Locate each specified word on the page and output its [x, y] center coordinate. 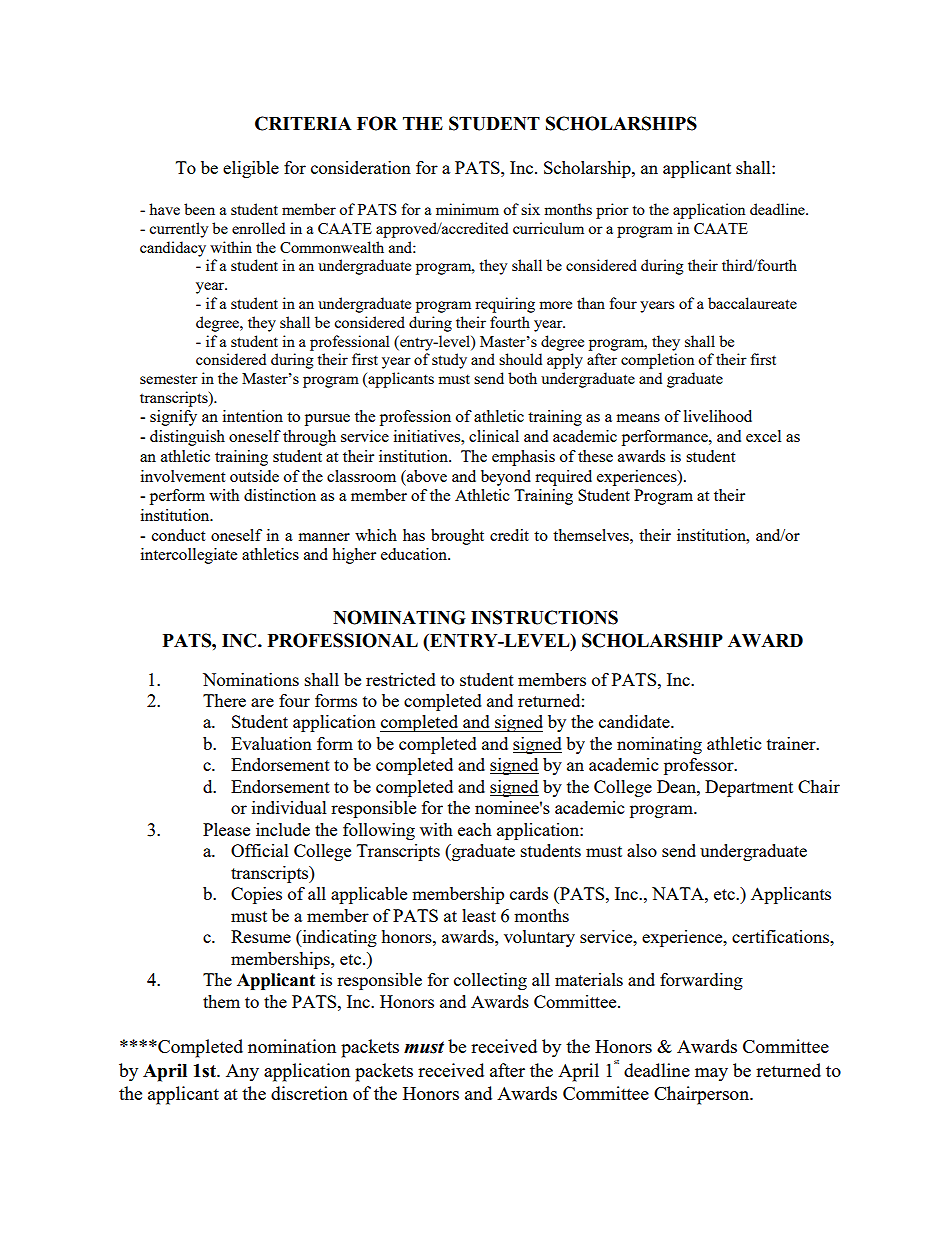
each [475, 829]
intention [253, 416]
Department [749, 788]
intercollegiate [189, 556]
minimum [467, 209]
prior [612, 211]
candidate [635, 721]
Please [226, 829]
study [449, 361]
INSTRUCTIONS [544, 617]
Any [242, 1072]
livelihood [718, 416]
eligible [251, 169]
